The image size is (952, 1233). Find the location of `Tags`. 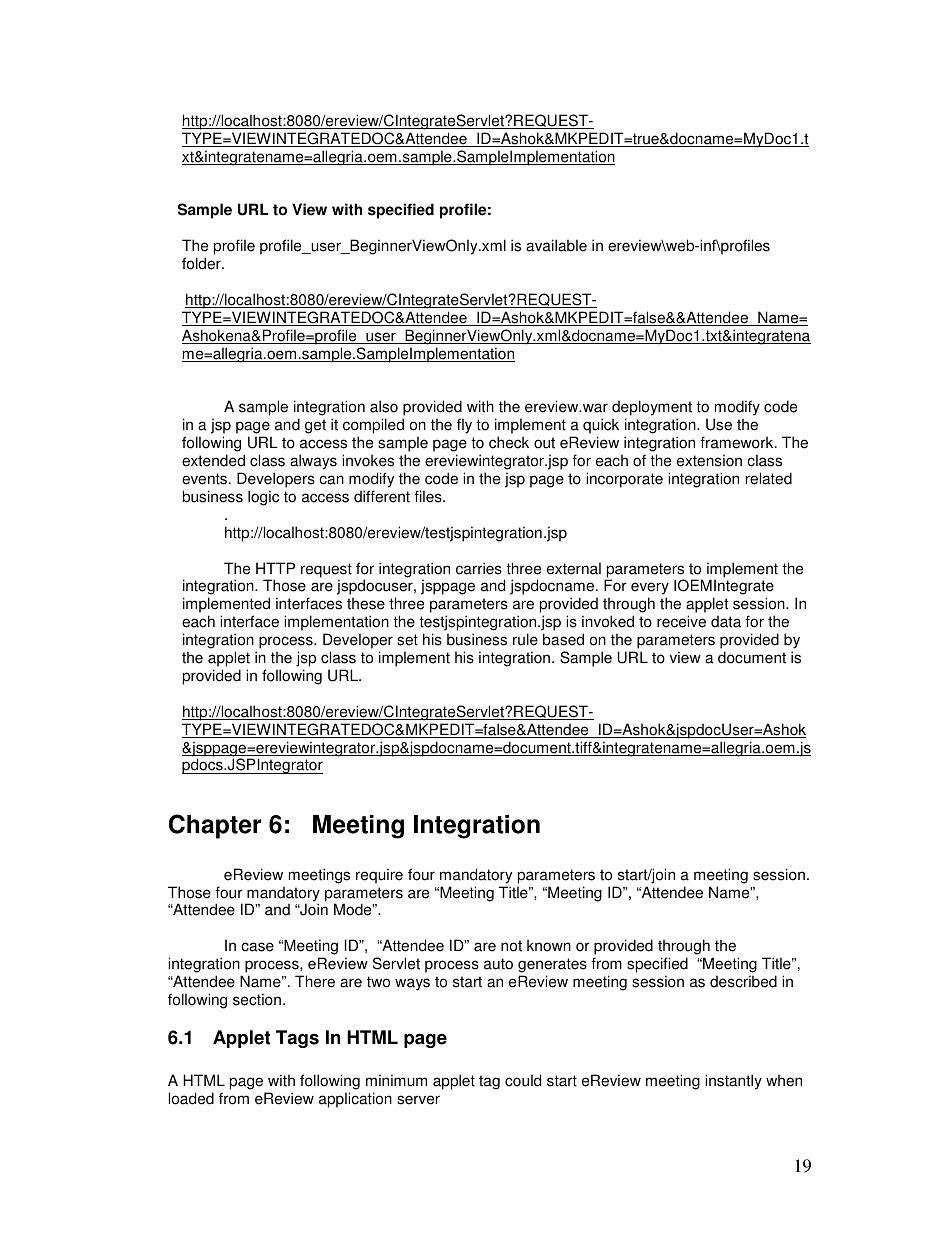

Tags is located at coordinates (297, 1039).
